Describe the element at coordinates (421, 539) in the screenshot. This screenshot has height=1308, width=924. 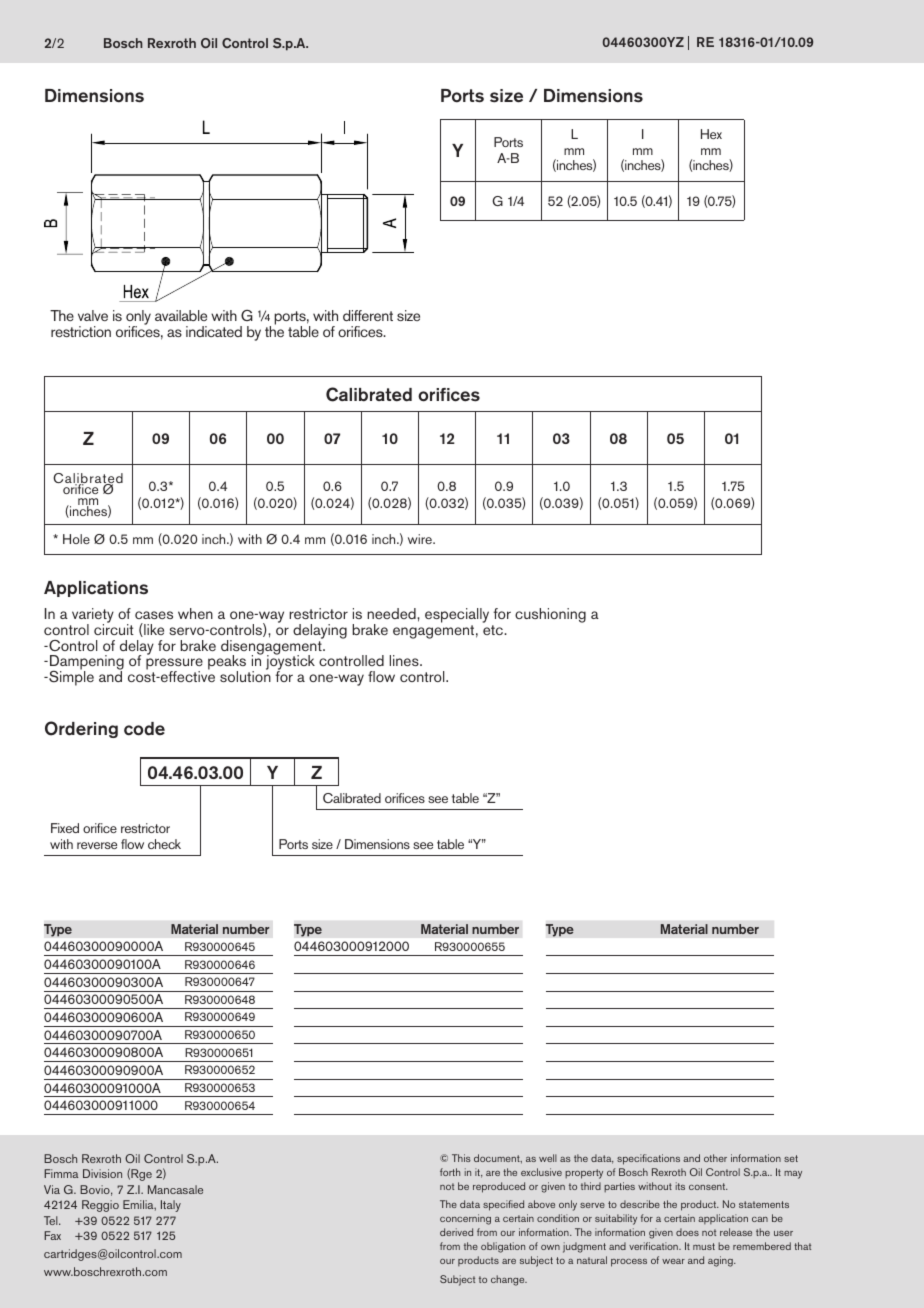
I see `wire` at that location.
